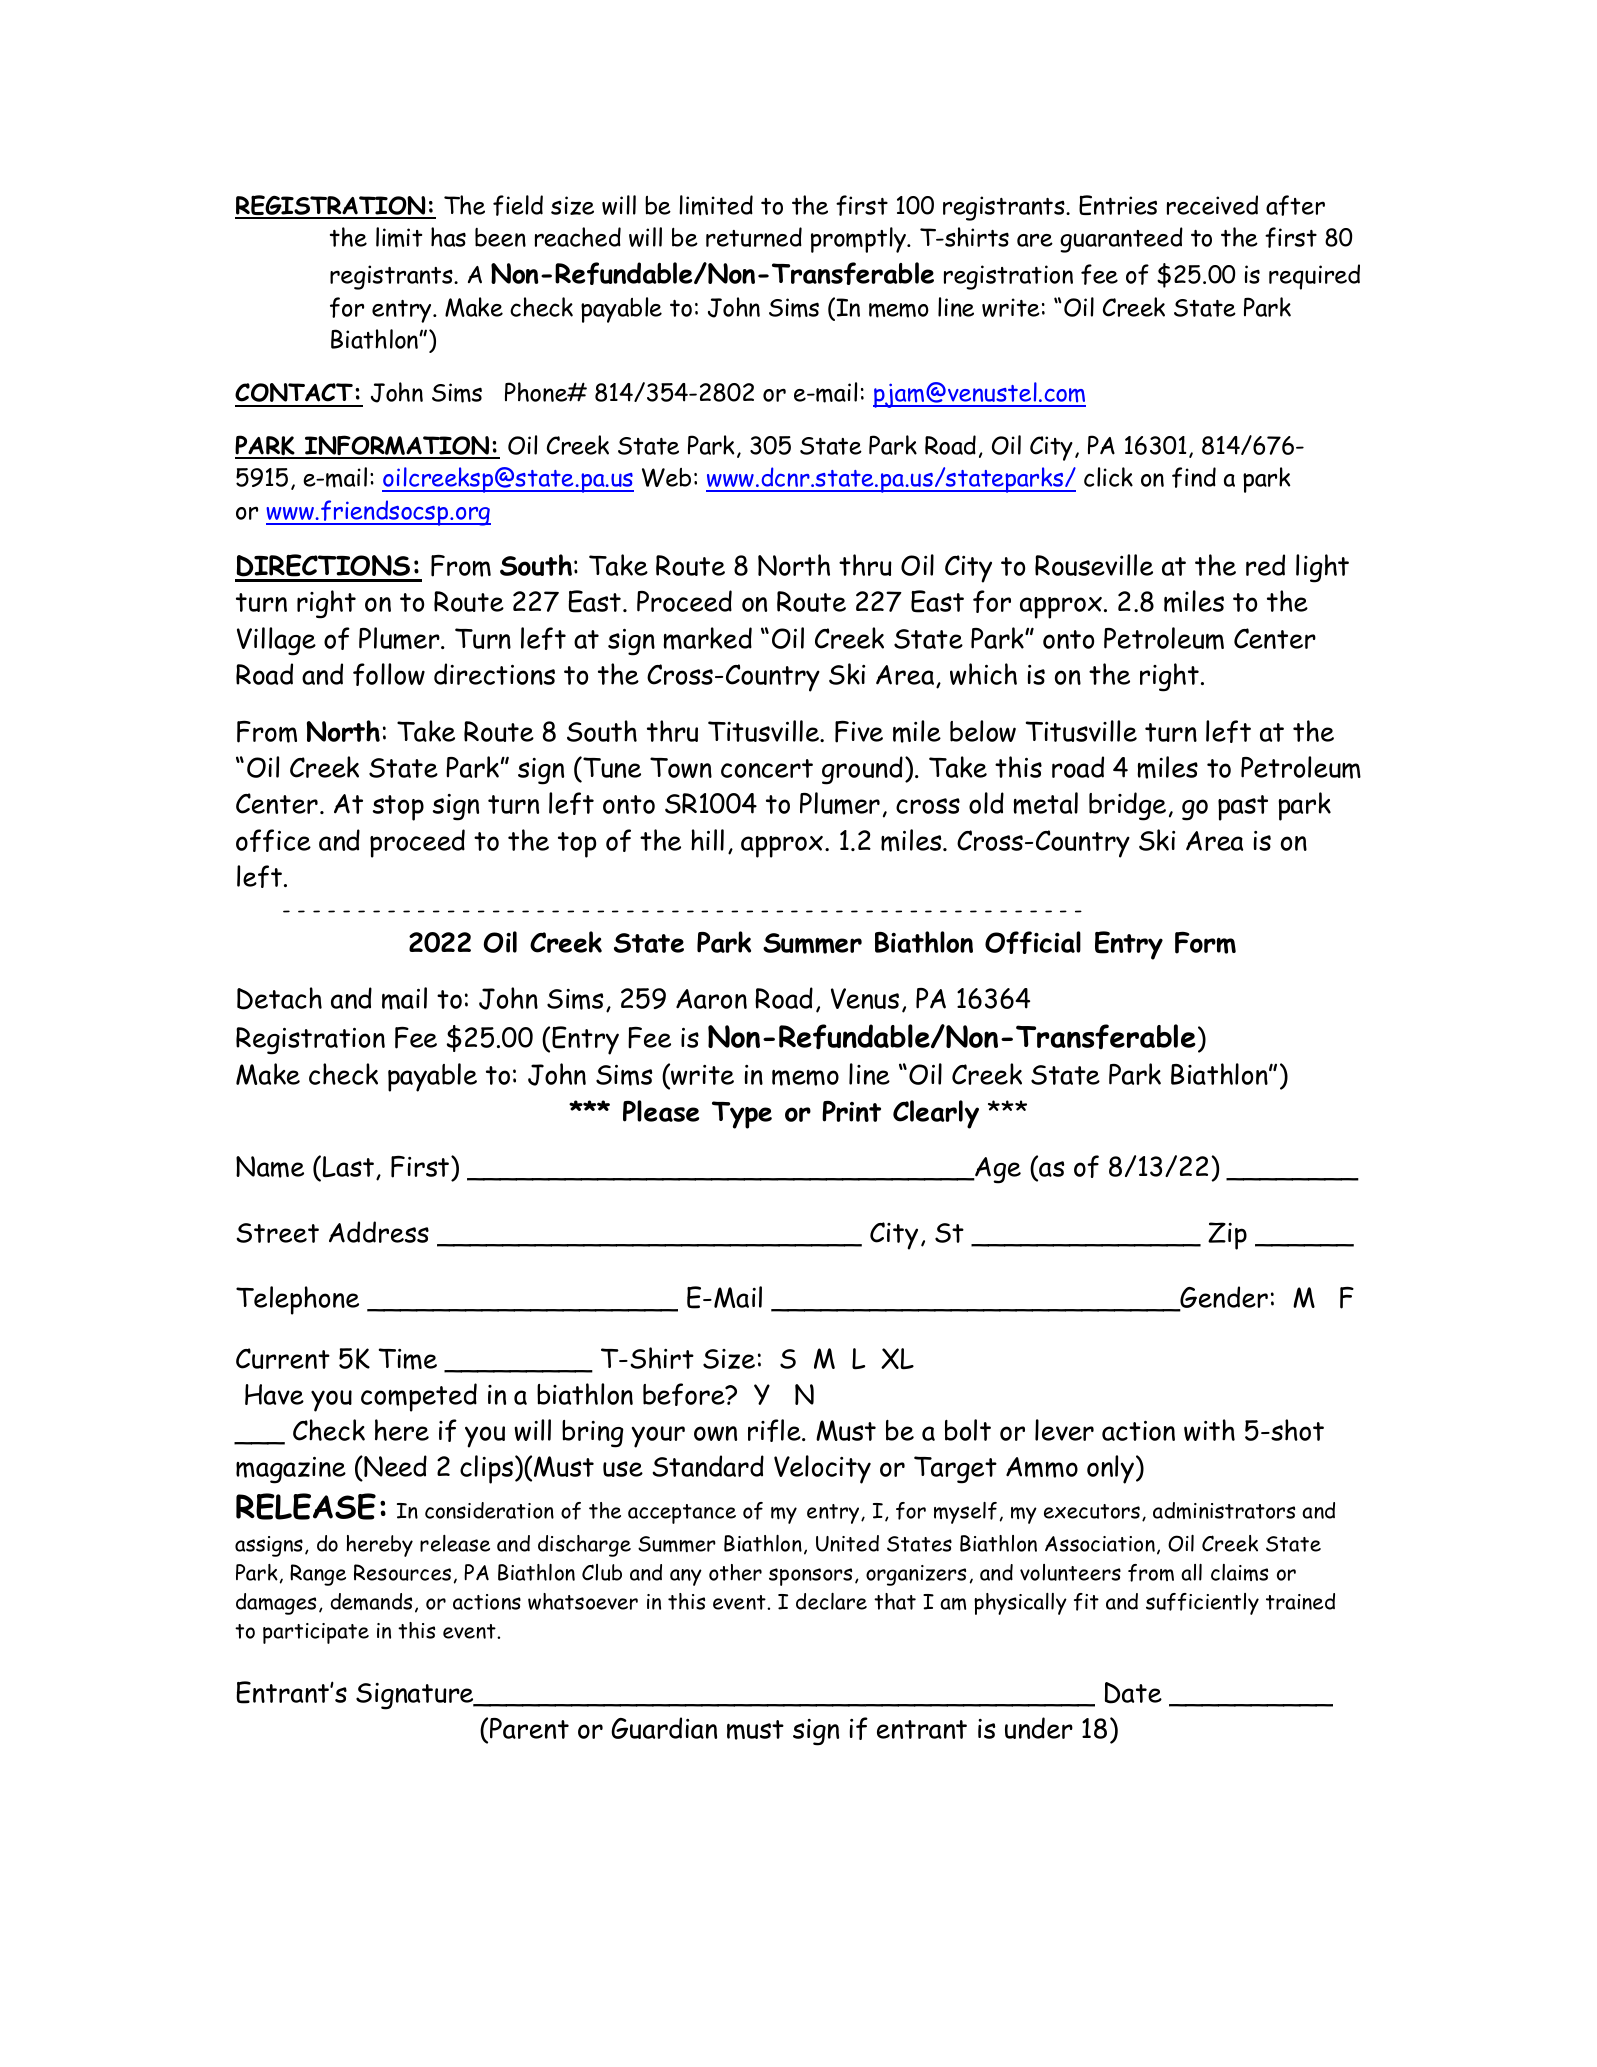 The height and width of the screenshot is (2067, 1597). What do you see at coordinates (1033, 942) in the screenshot?
I see `Official` at bounding box center [1033, 942].
